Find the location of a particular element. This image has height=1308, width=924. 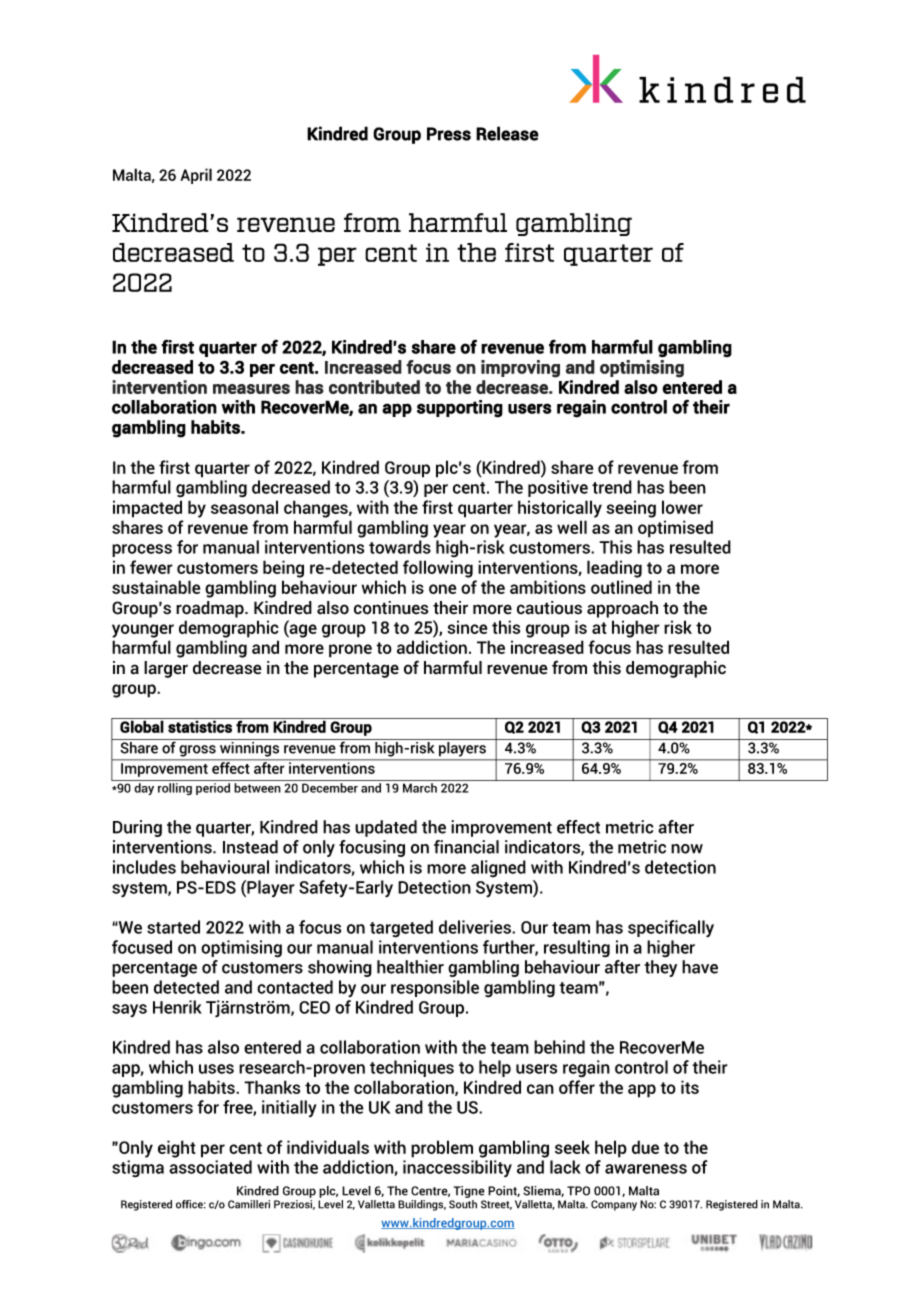

Henrik is located at coordinates (177, 1007).
